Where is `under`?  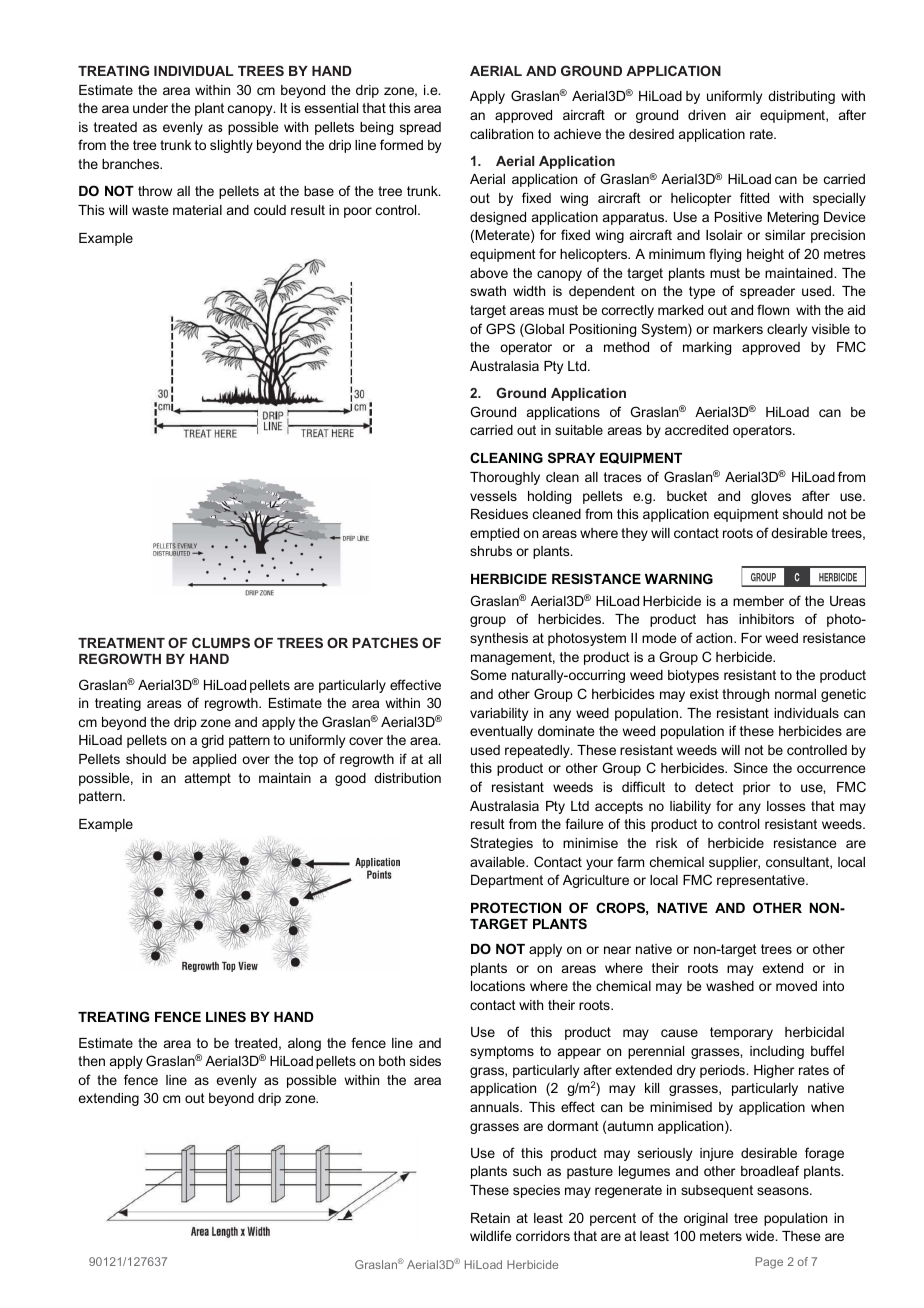 under is located at coordinates (150, 108).
